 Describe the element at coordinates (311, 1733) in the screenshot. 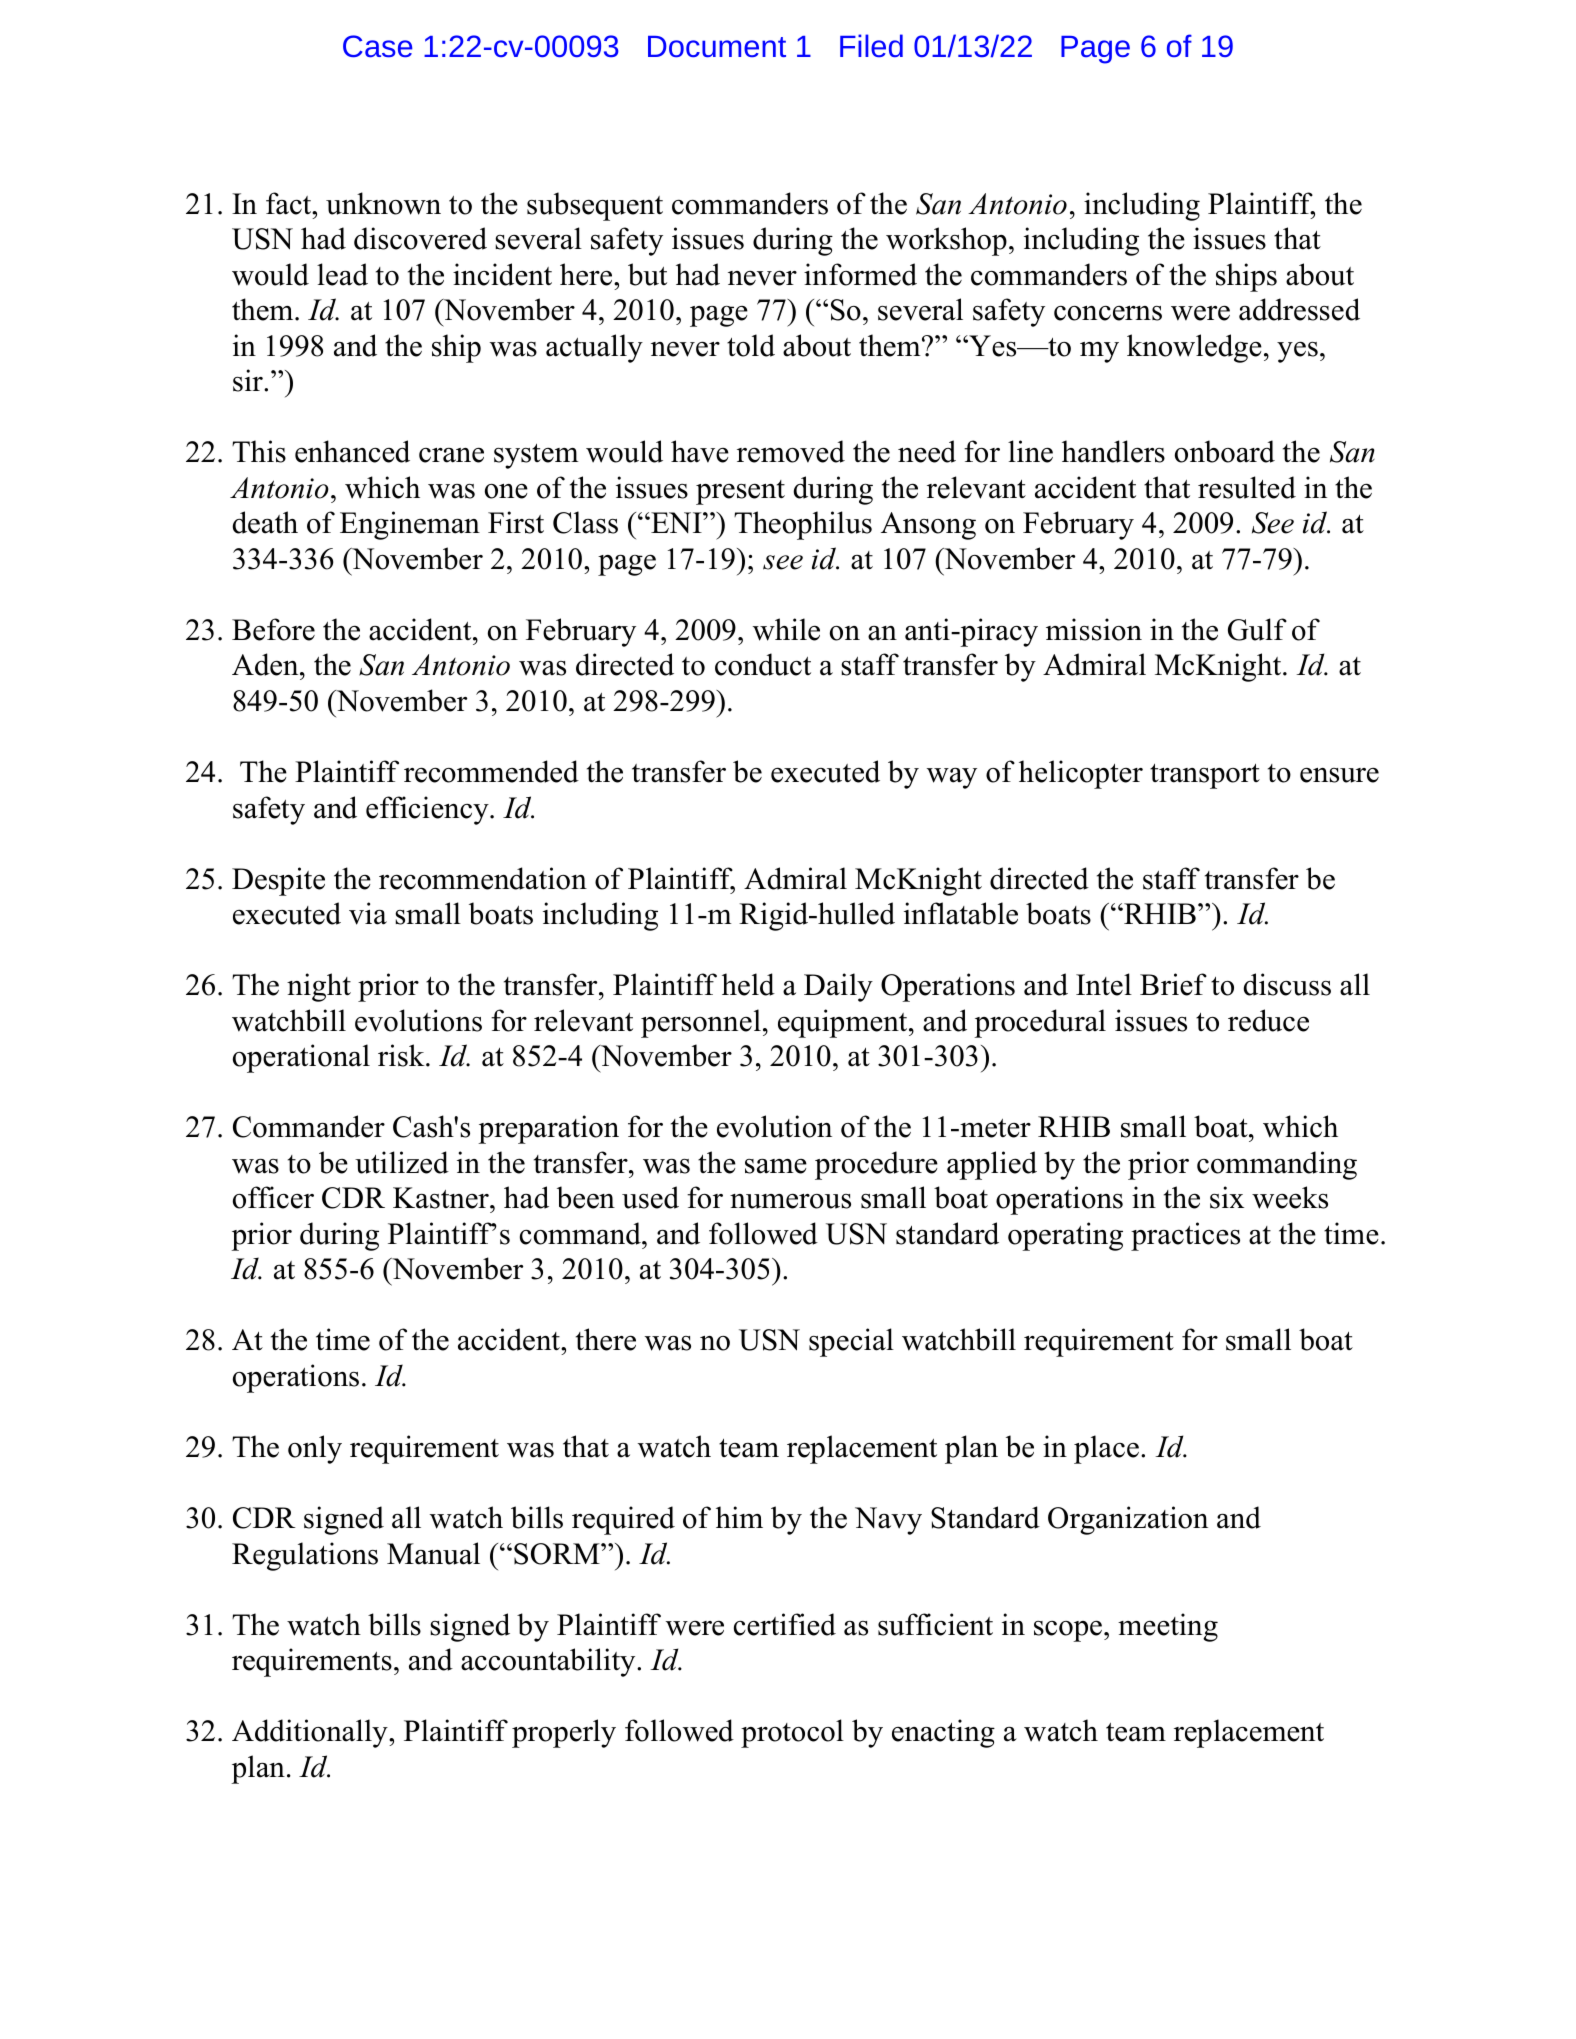

I see `Additionally` at that location.
